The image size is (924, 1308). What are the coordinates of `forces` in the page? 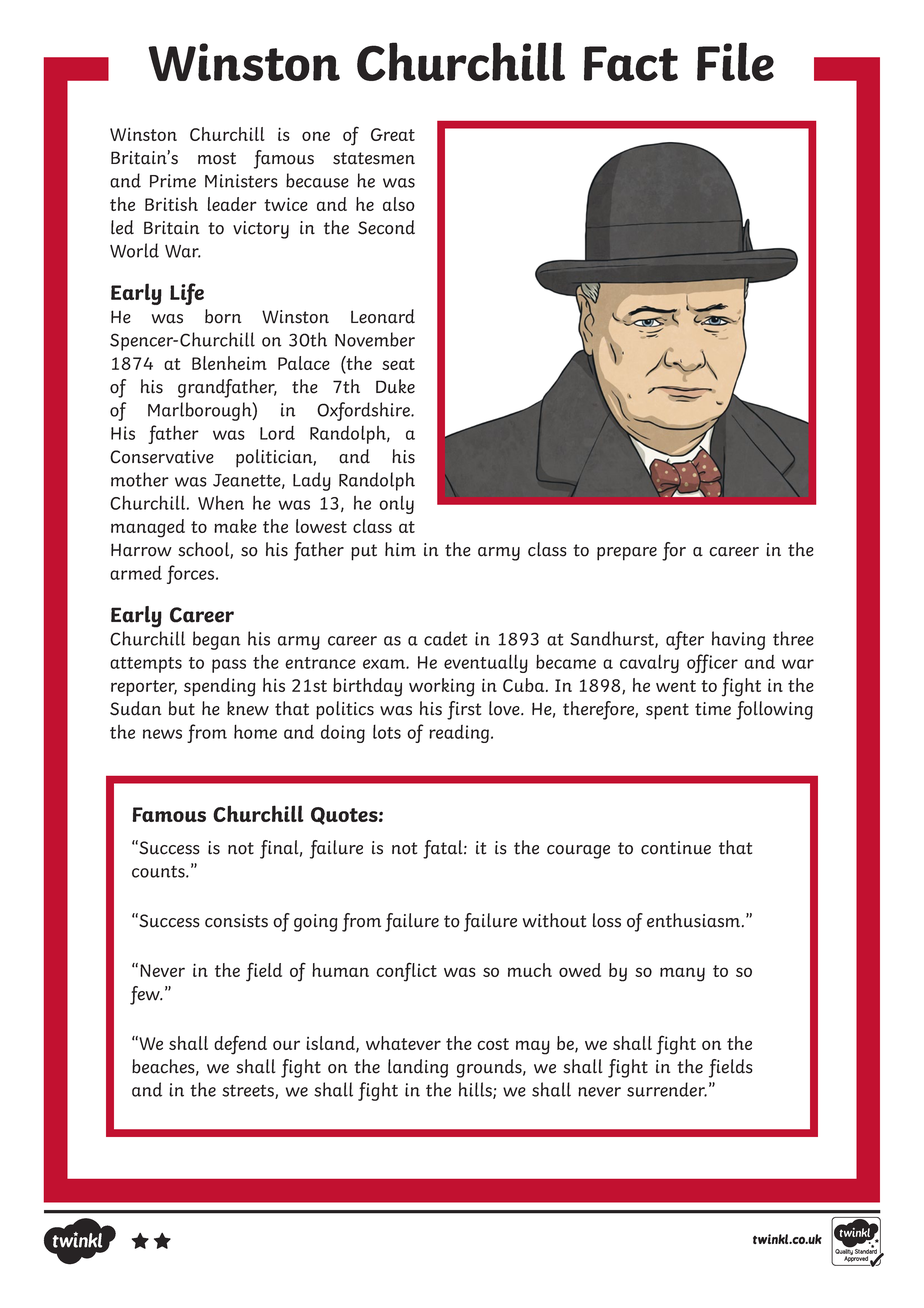 It's located at (192, 574).
